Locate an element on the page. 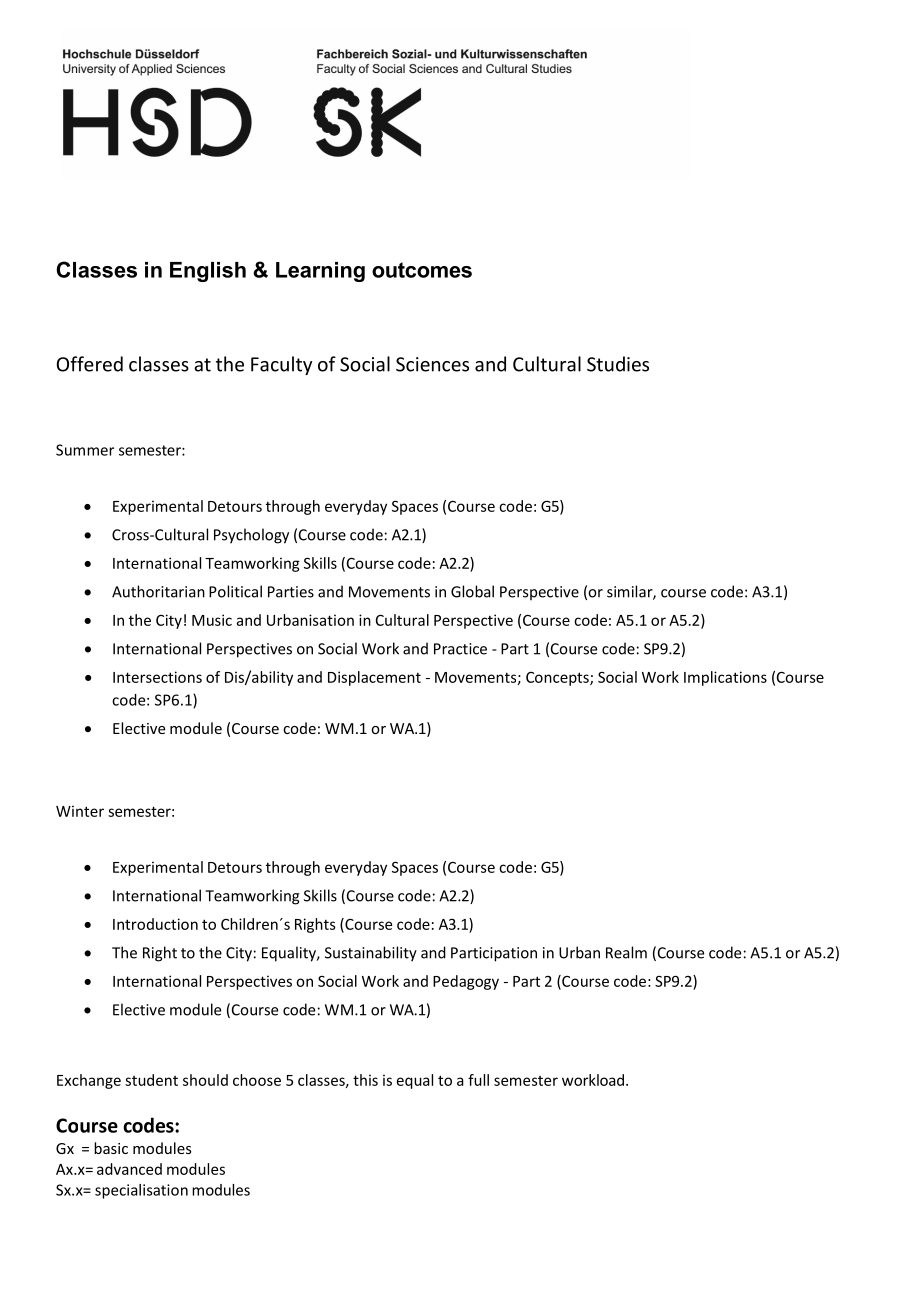 The height and width of the page is (1307, 924). Global is located at coordinates (472, 591).
